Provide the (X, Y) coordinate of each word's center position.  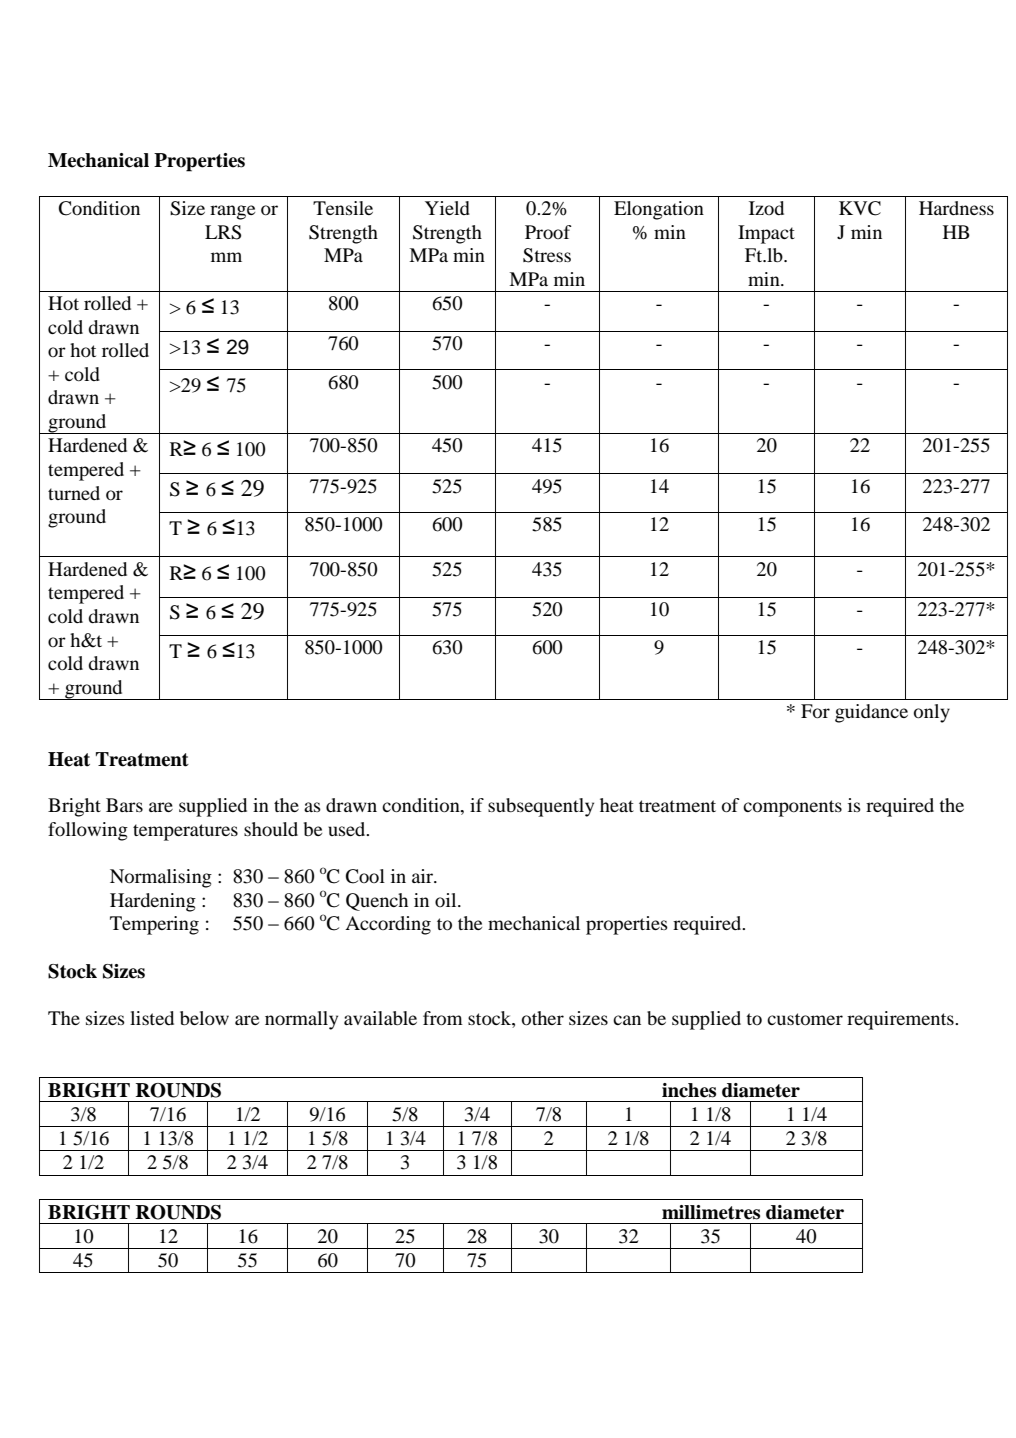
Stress (547, 255)
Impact (766, 234)
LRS (223, 232)
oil (447, 900)
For (815, 711)
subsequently (541, 807)
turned (74, 493)
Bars (124, 805)
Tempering (154, 925)
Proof (548, 232)
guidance (871, 713)
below (204, 1018)
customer (805, 1019)
